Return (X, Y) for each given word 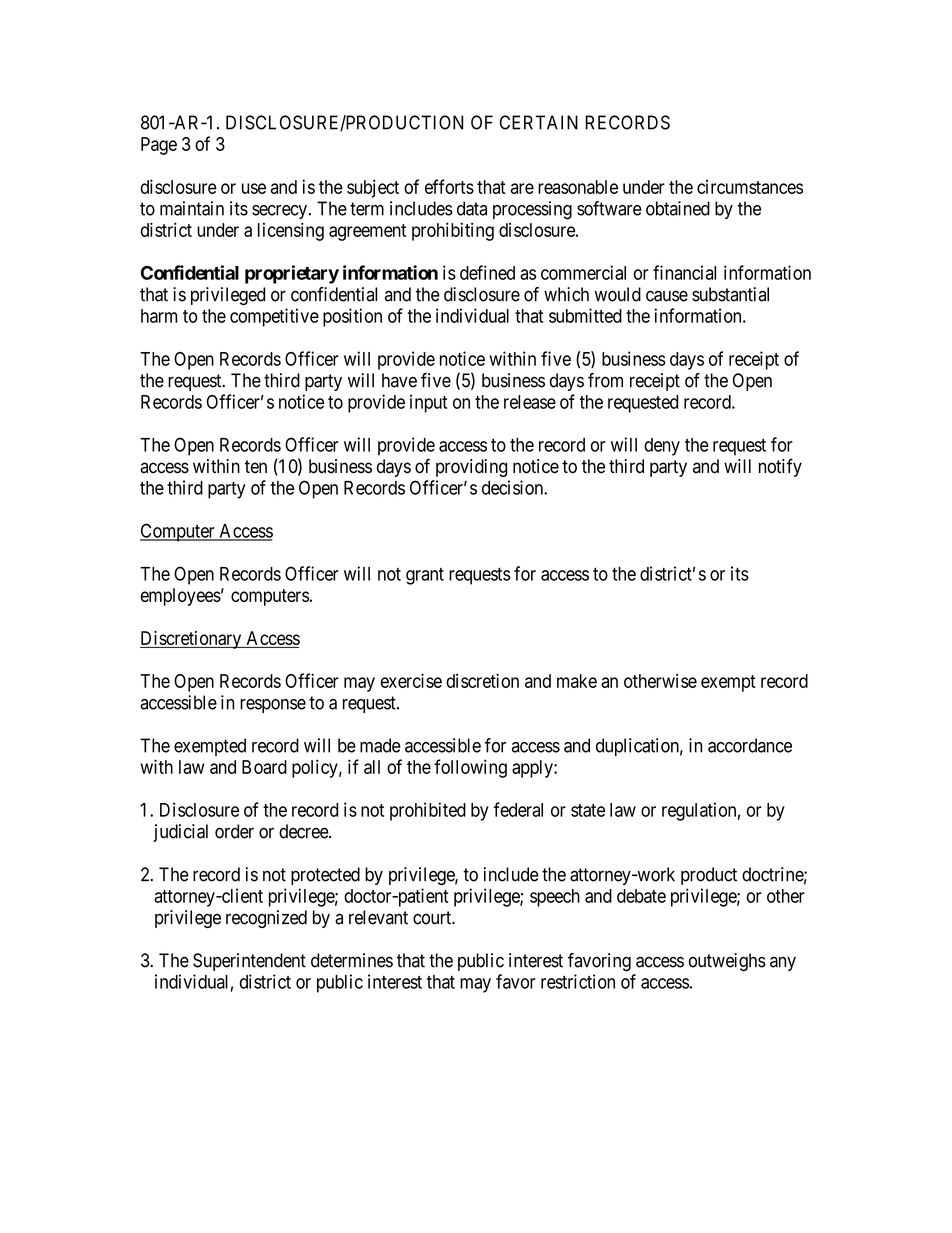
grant (425, 576)
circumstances (750, 187)
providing (471, 468)
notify (780, 467)
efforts (449, 186)
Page (159, 146)
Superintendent (249, 962)
